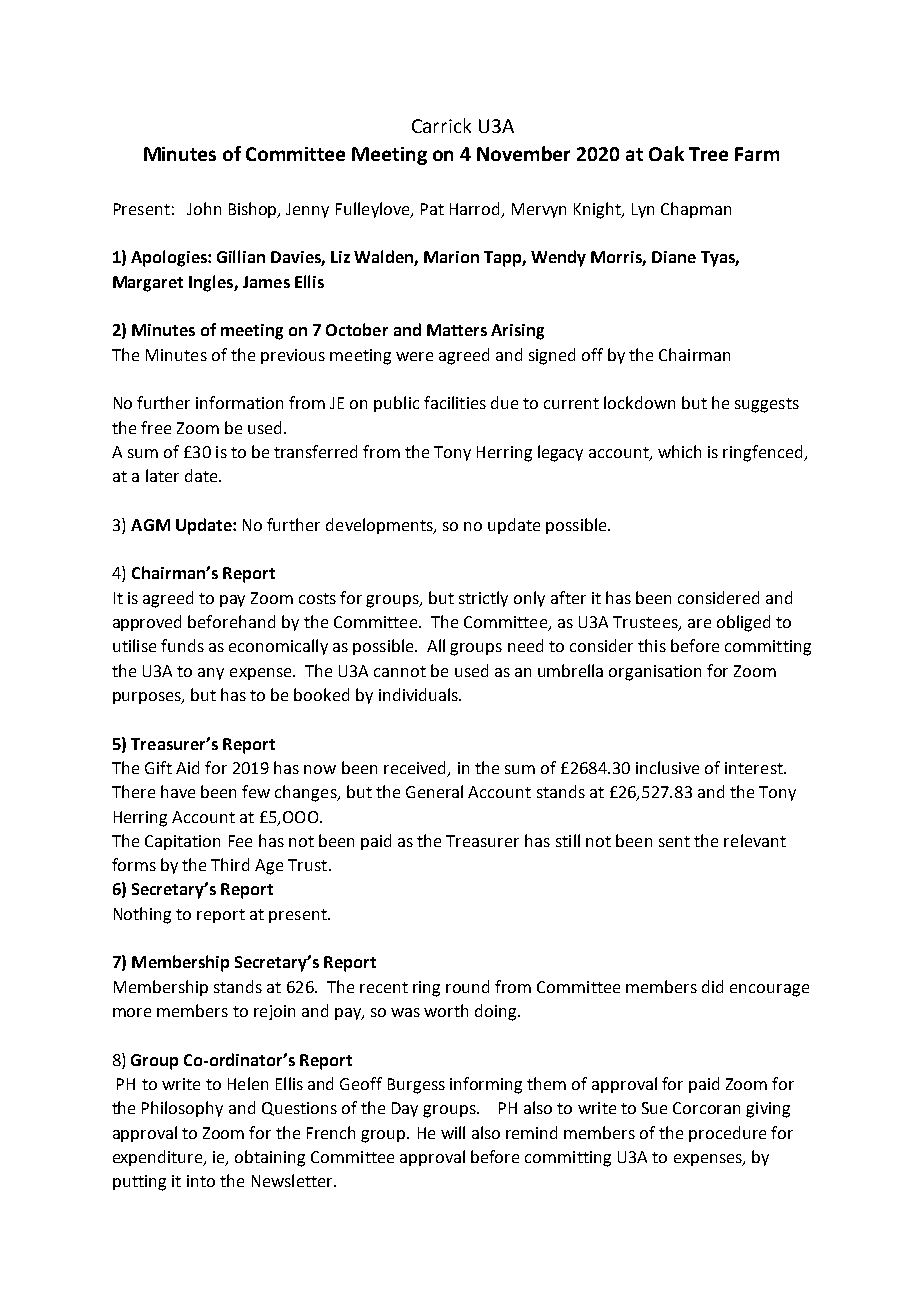 The height and width of the screenshot is (1308, 924). I want to click on John, so click(204, 208).
